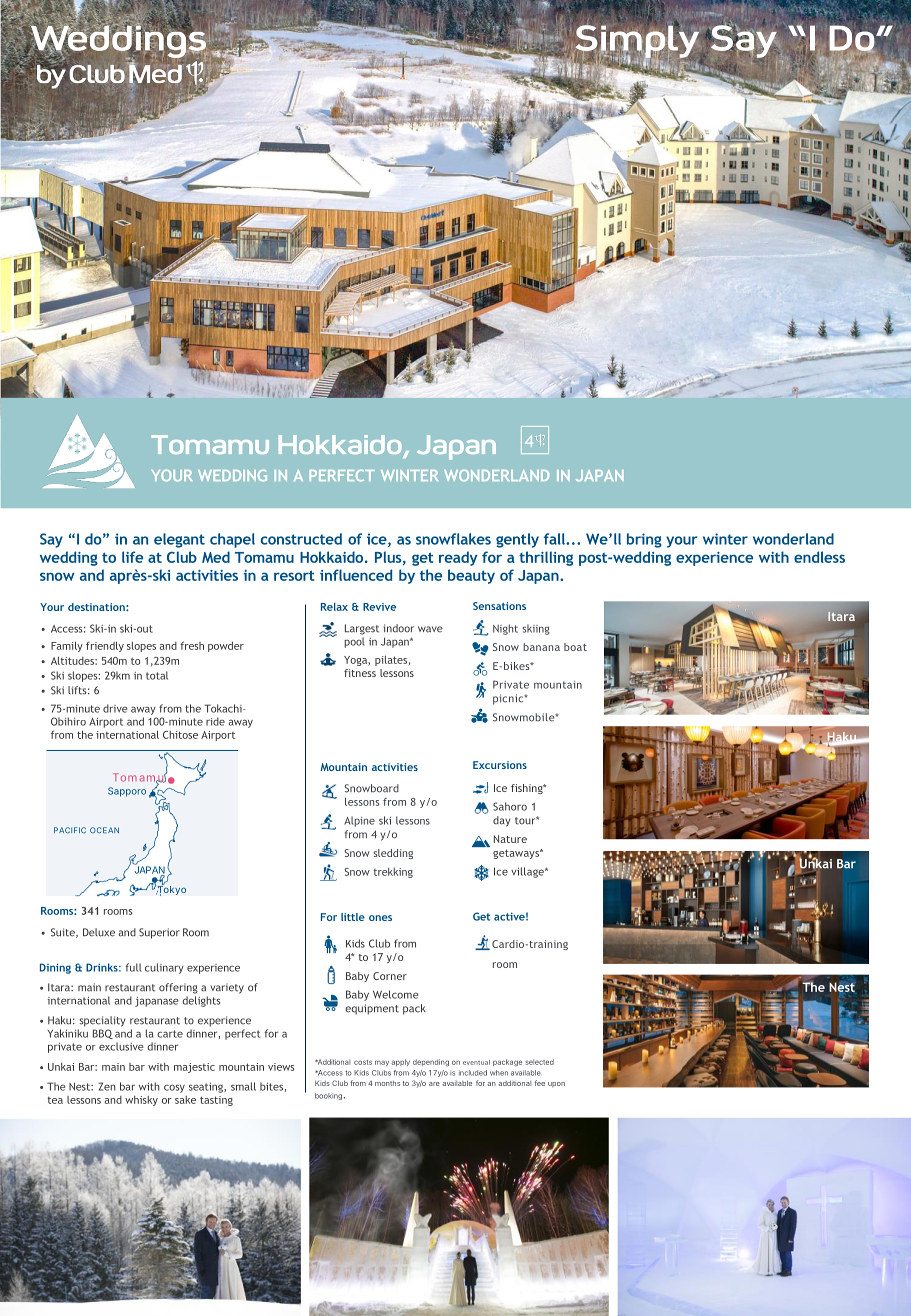 The image size is (911, 1316). I want to click on Superior, so click(159, 933).
